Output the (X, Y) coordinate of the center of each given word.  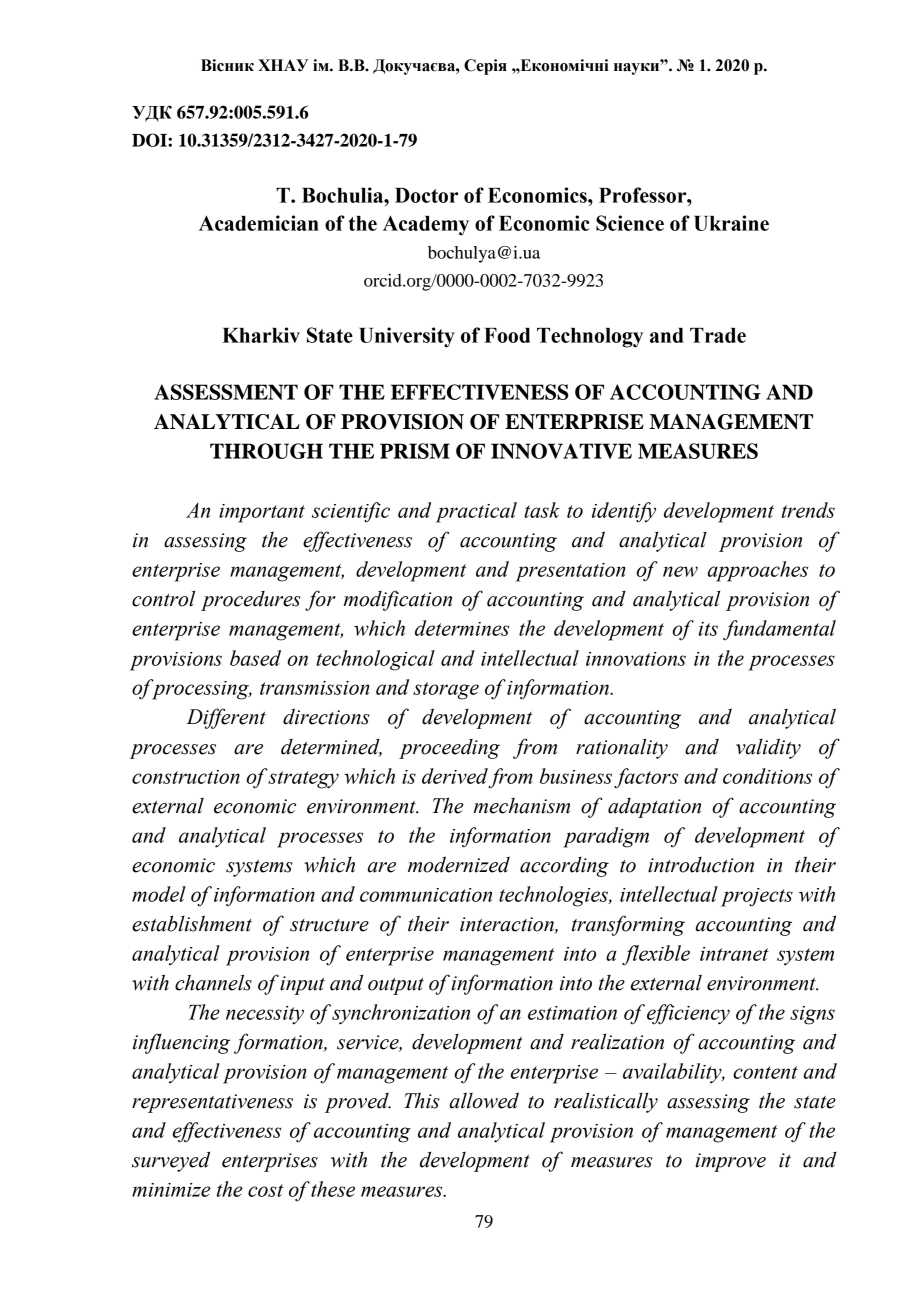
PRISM (415, 451)
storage (446, 691)
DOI (150, 140)
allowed (484, 1100)
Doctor (426, 195)
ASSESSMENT (226, 392)
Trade (718, 335)
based (255, 658)
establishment (192, 923)
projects (757, 897)
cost (265, 1190)
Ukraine (731, 223)
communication (426, 895)
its (708, 629)
